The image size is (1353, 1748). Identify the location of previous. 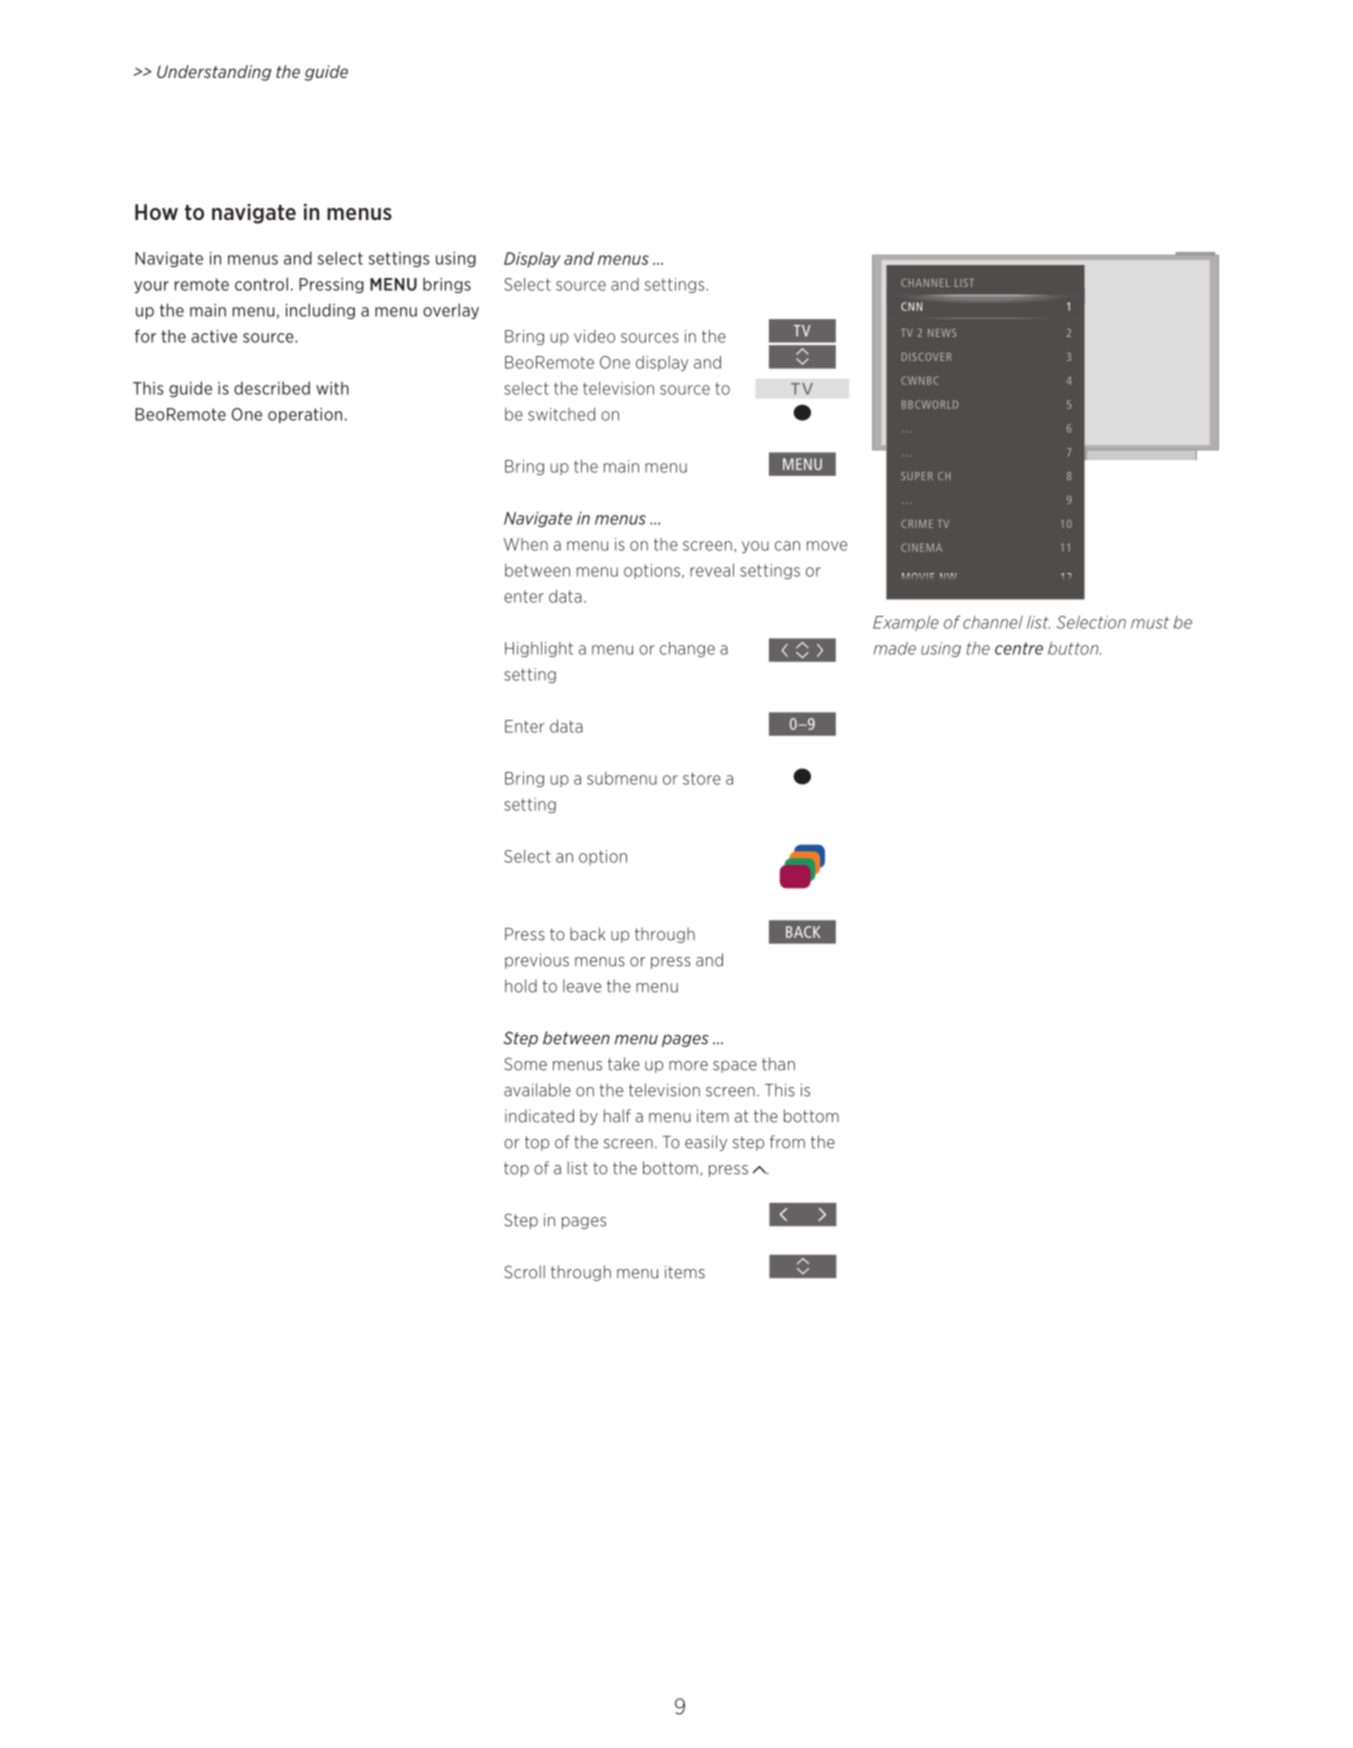
(537, 961).
